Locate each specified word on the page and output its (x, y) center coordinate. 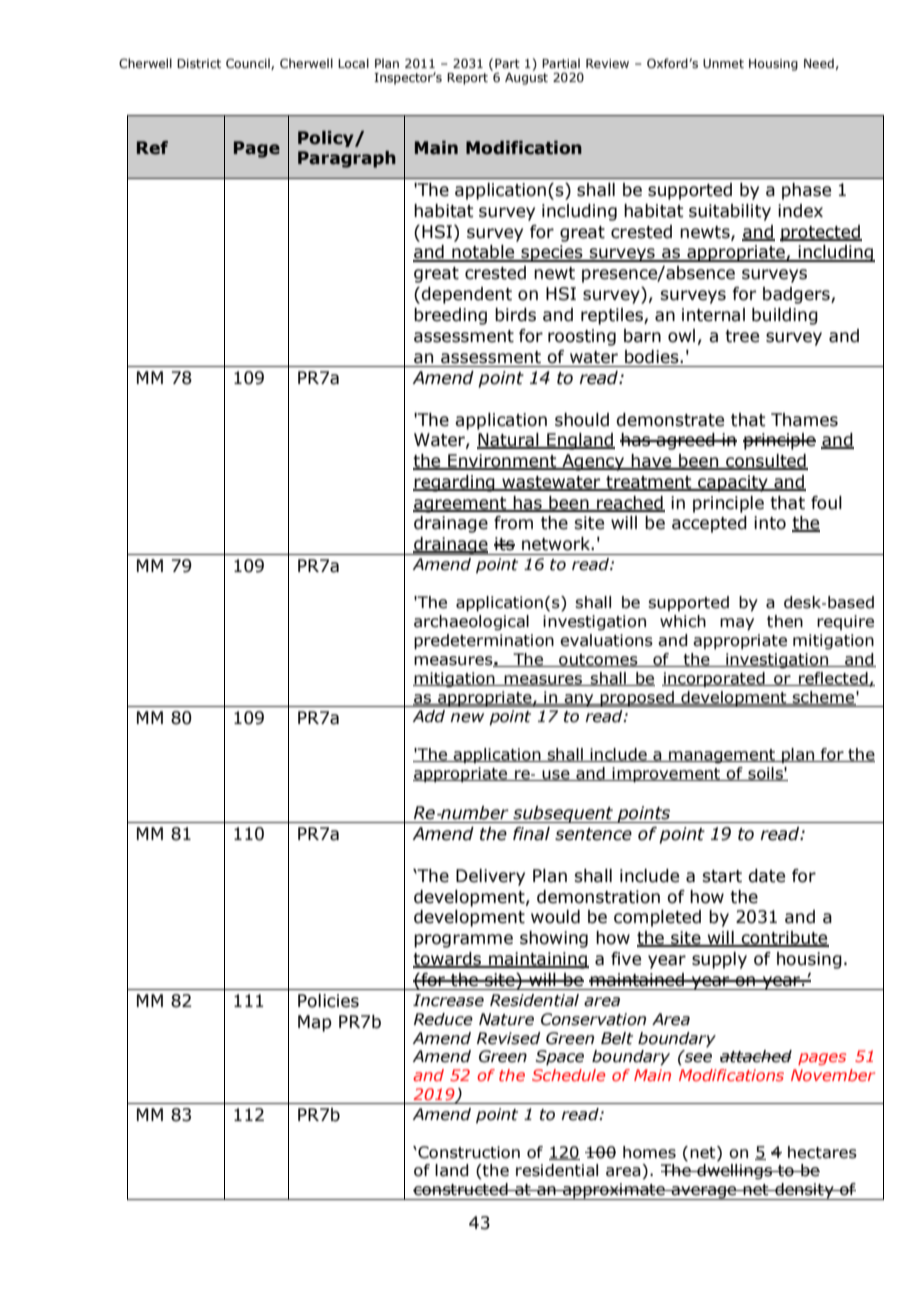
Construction (468, 1152)
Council (249, 64)
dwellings (734, 1171)
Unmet (723, 63)
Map (315, 1023)
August (526, 79)
